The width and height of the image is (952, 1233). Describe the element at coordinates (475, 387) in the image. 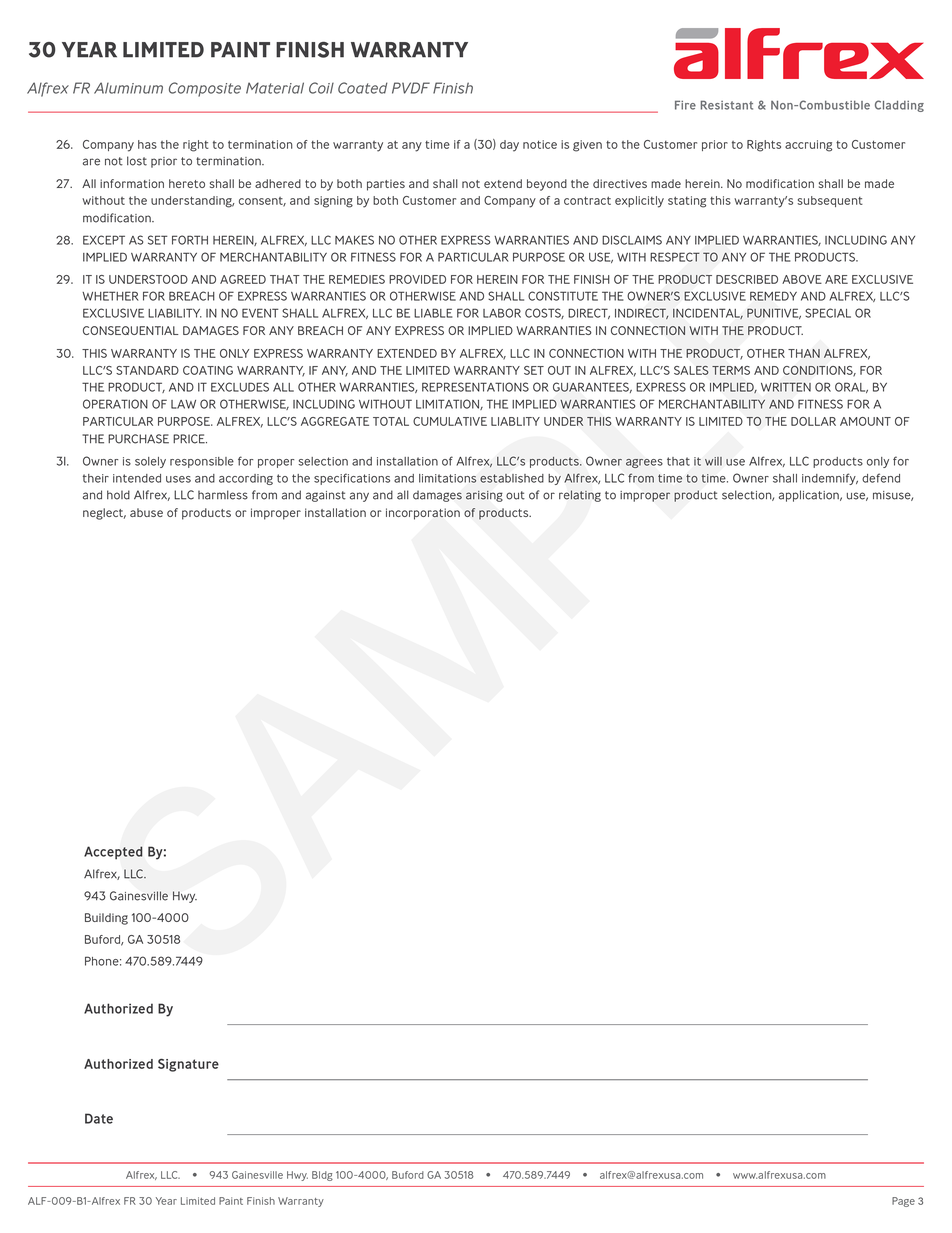

I see `REPRESENTATIONS` at that location.
